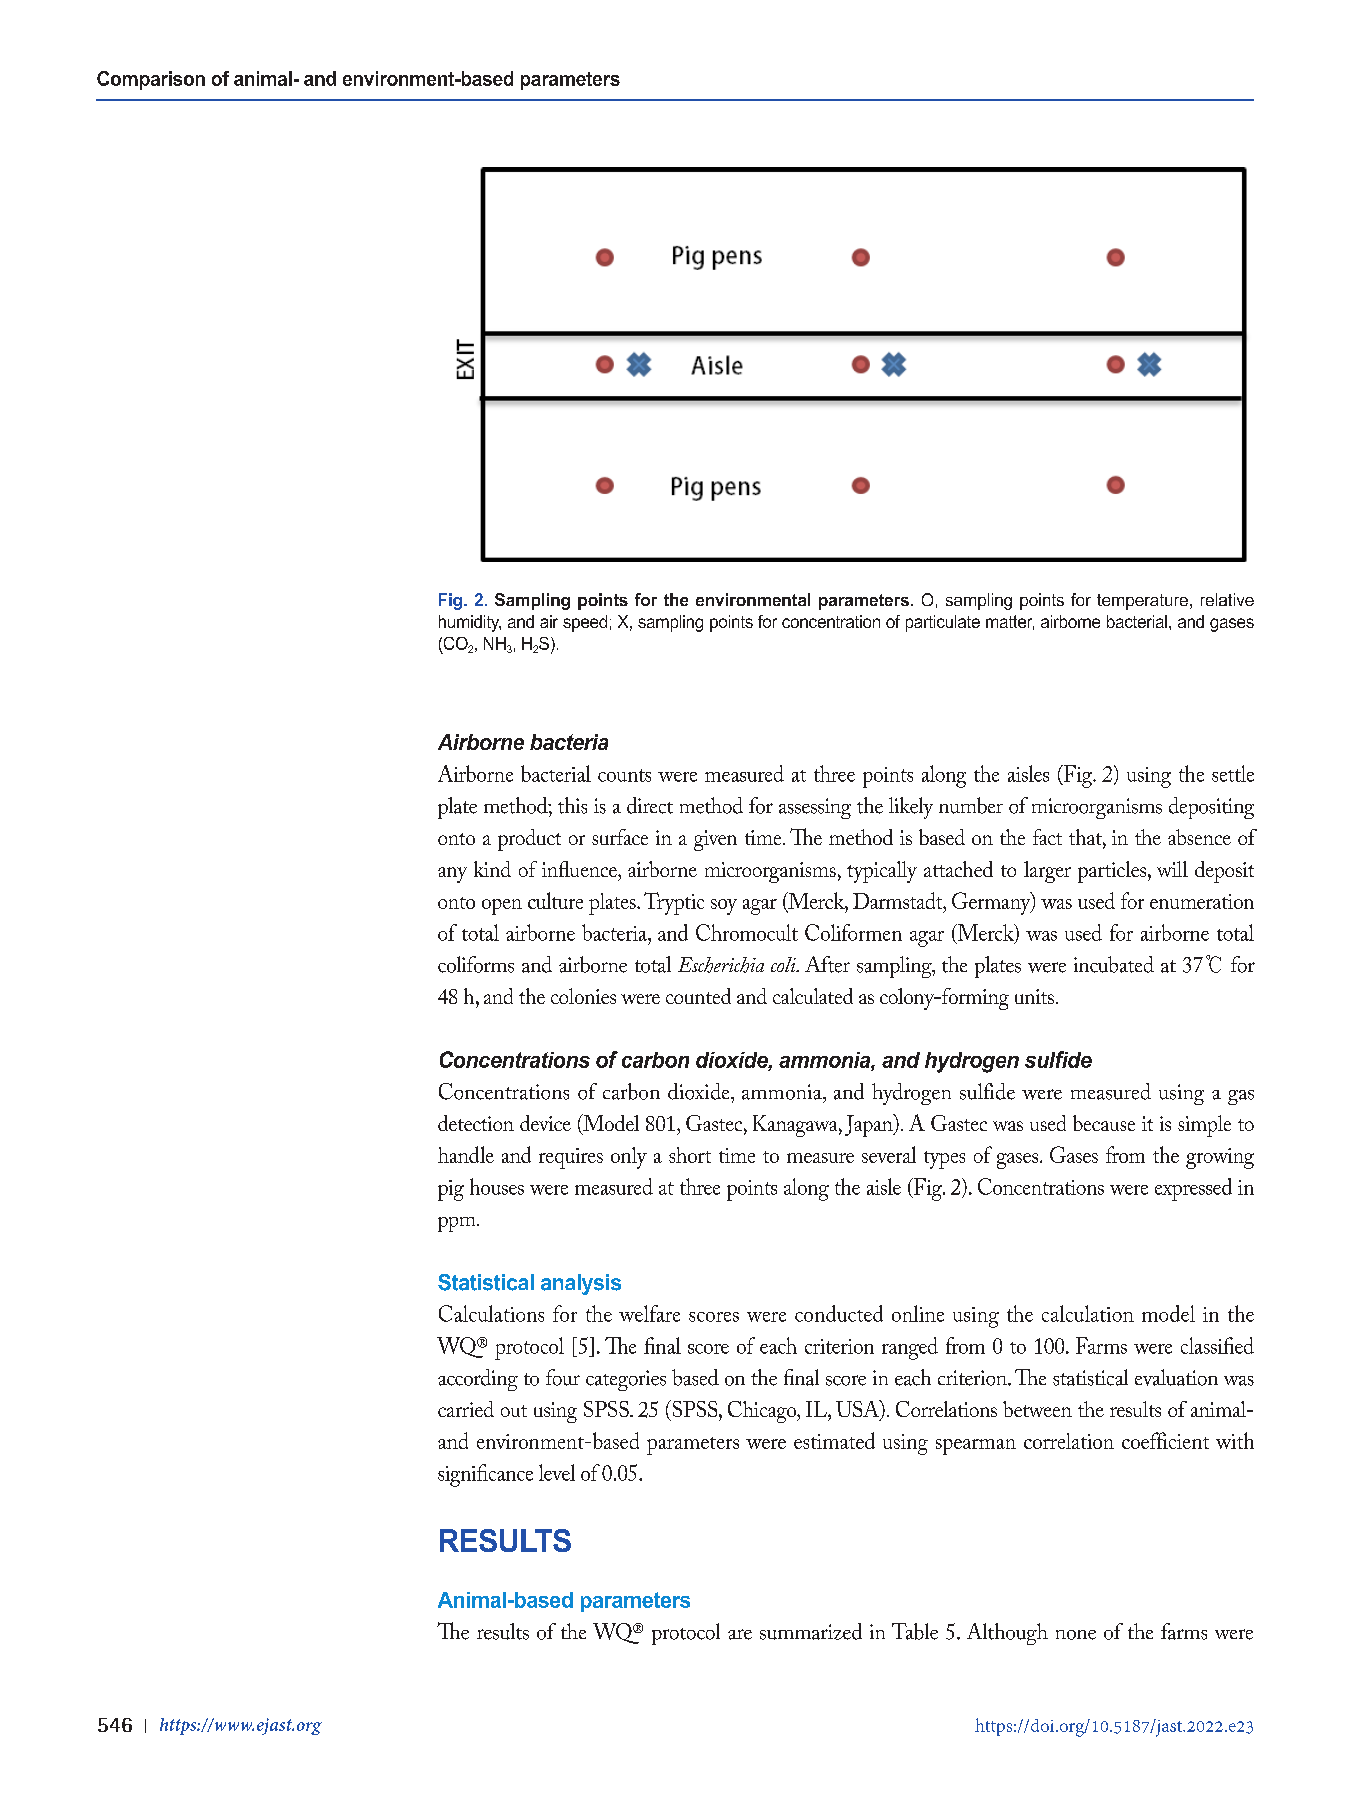 The width and height of the image is (1351, 1801). Describe the element at coordinates (1142, 602) in the image. I see `temperature` at that location.
